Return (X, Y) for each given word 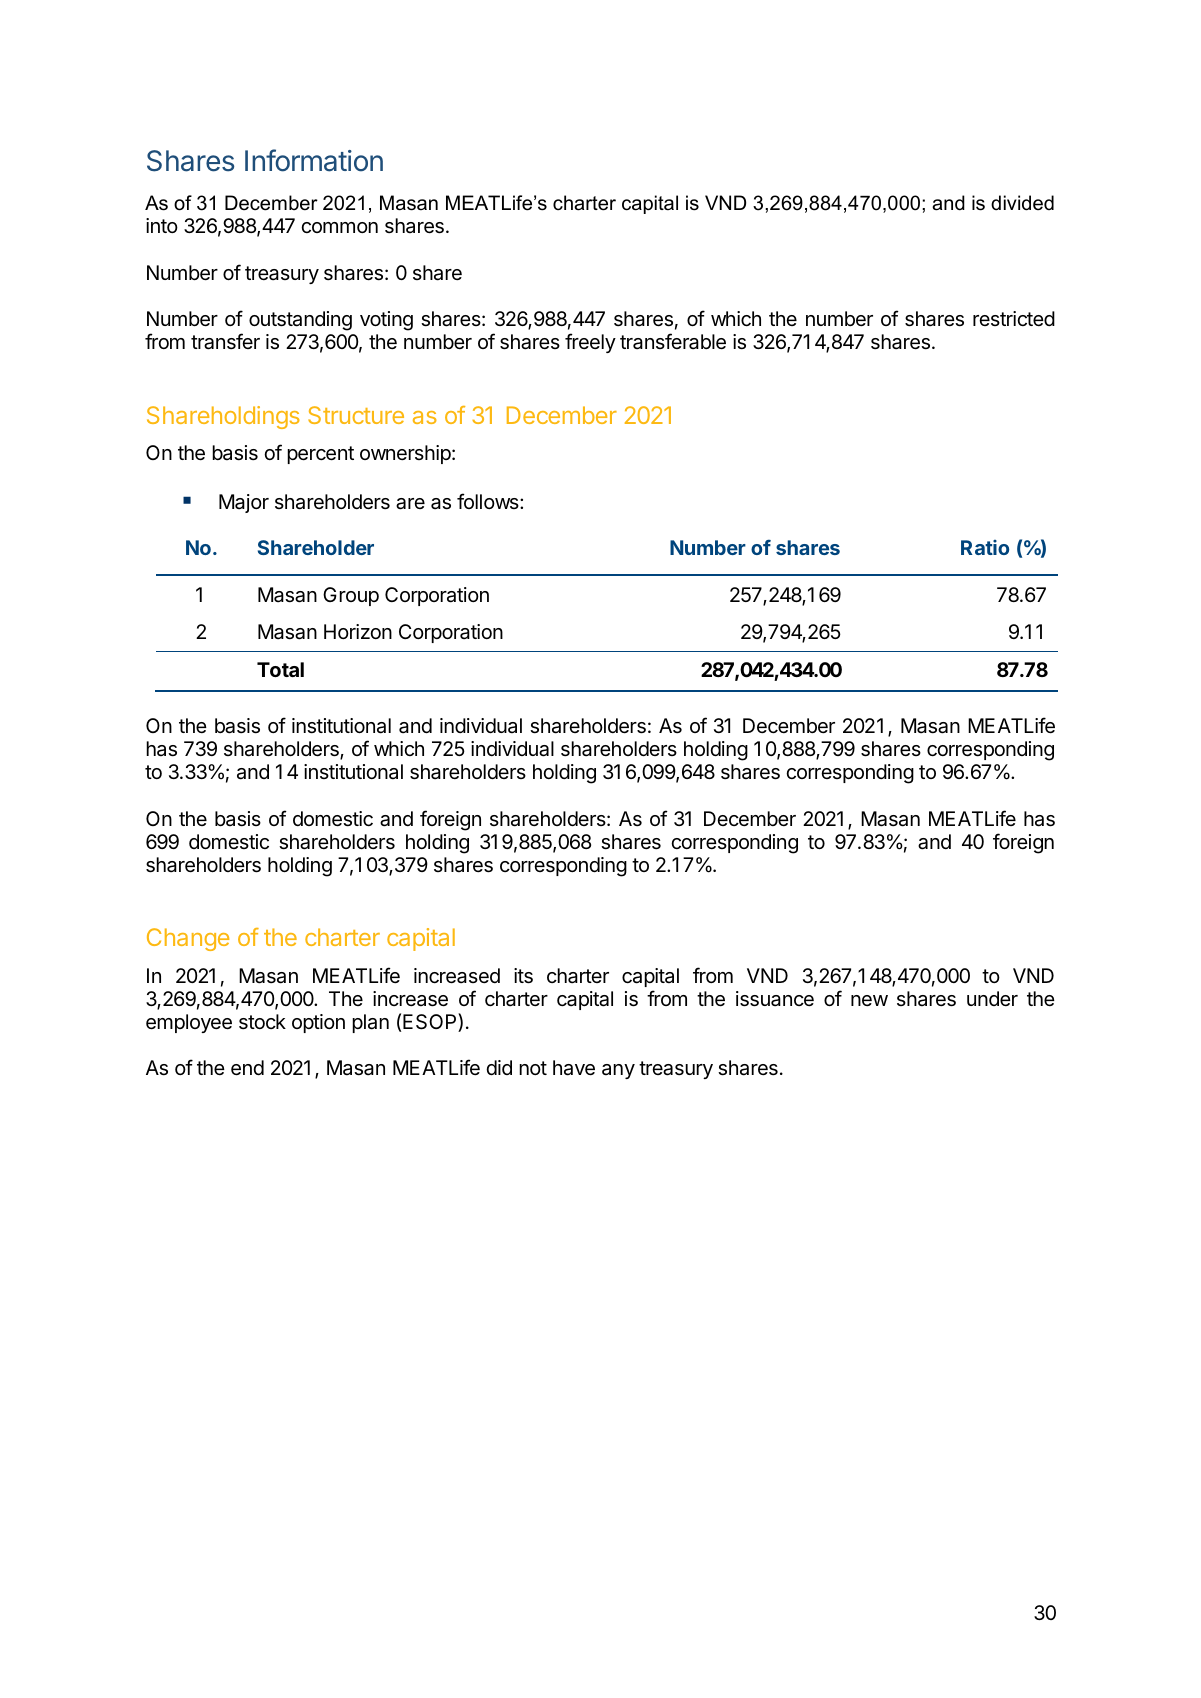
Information (314, 160)
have (574, 1068)
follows (489, 501)
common (339, 227)
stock (262, 1022)
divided (1022, 203)
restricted (1014, 318)
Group (351, 596)
